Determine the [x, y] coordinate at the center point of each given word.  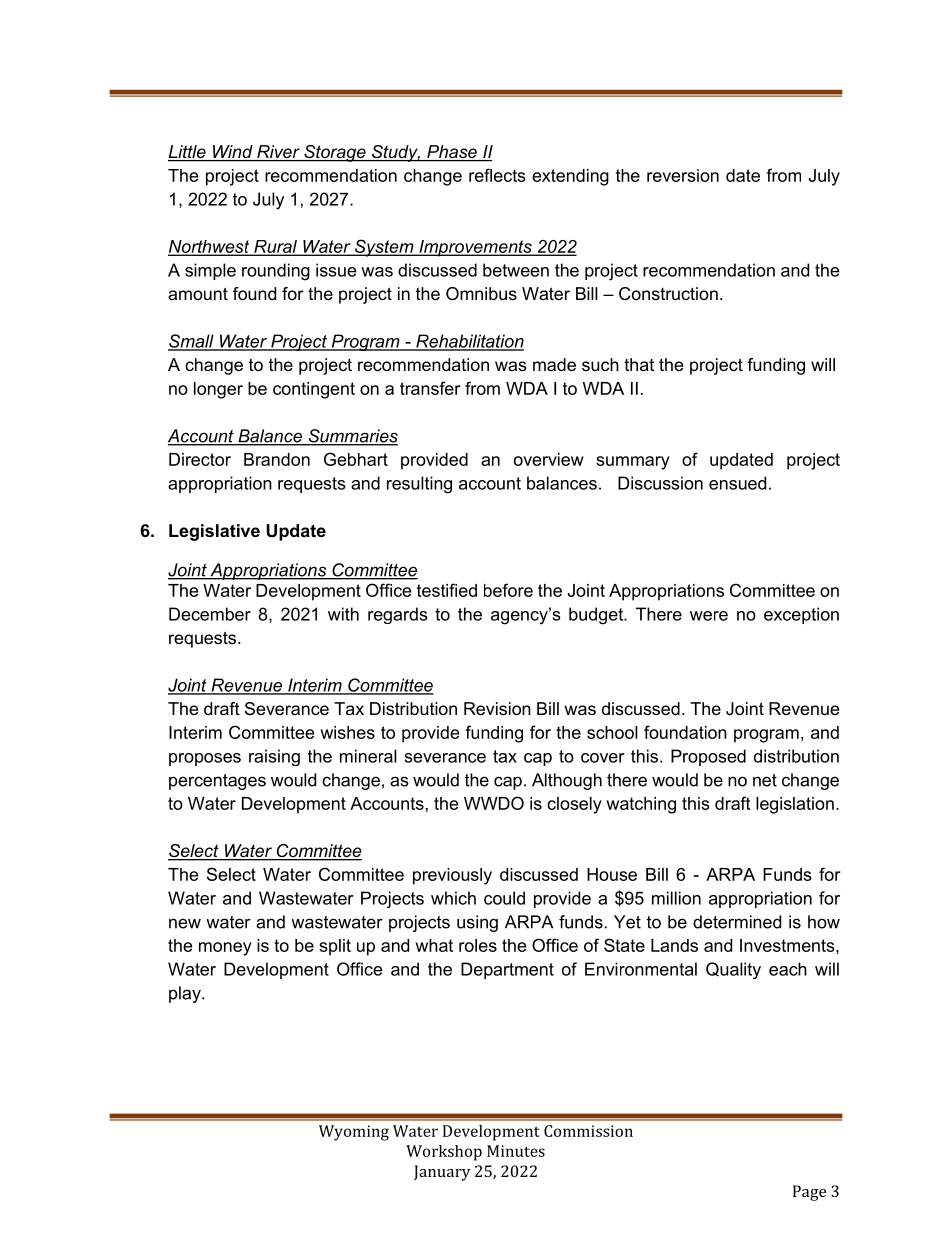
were [709, 616]
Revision [497, 708]
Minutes [516, 1151]
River [278, 153]
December [210, 614]
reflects [497, 175]
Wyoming [354, 1133]
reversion [683, 175]
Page [809, 1193]
